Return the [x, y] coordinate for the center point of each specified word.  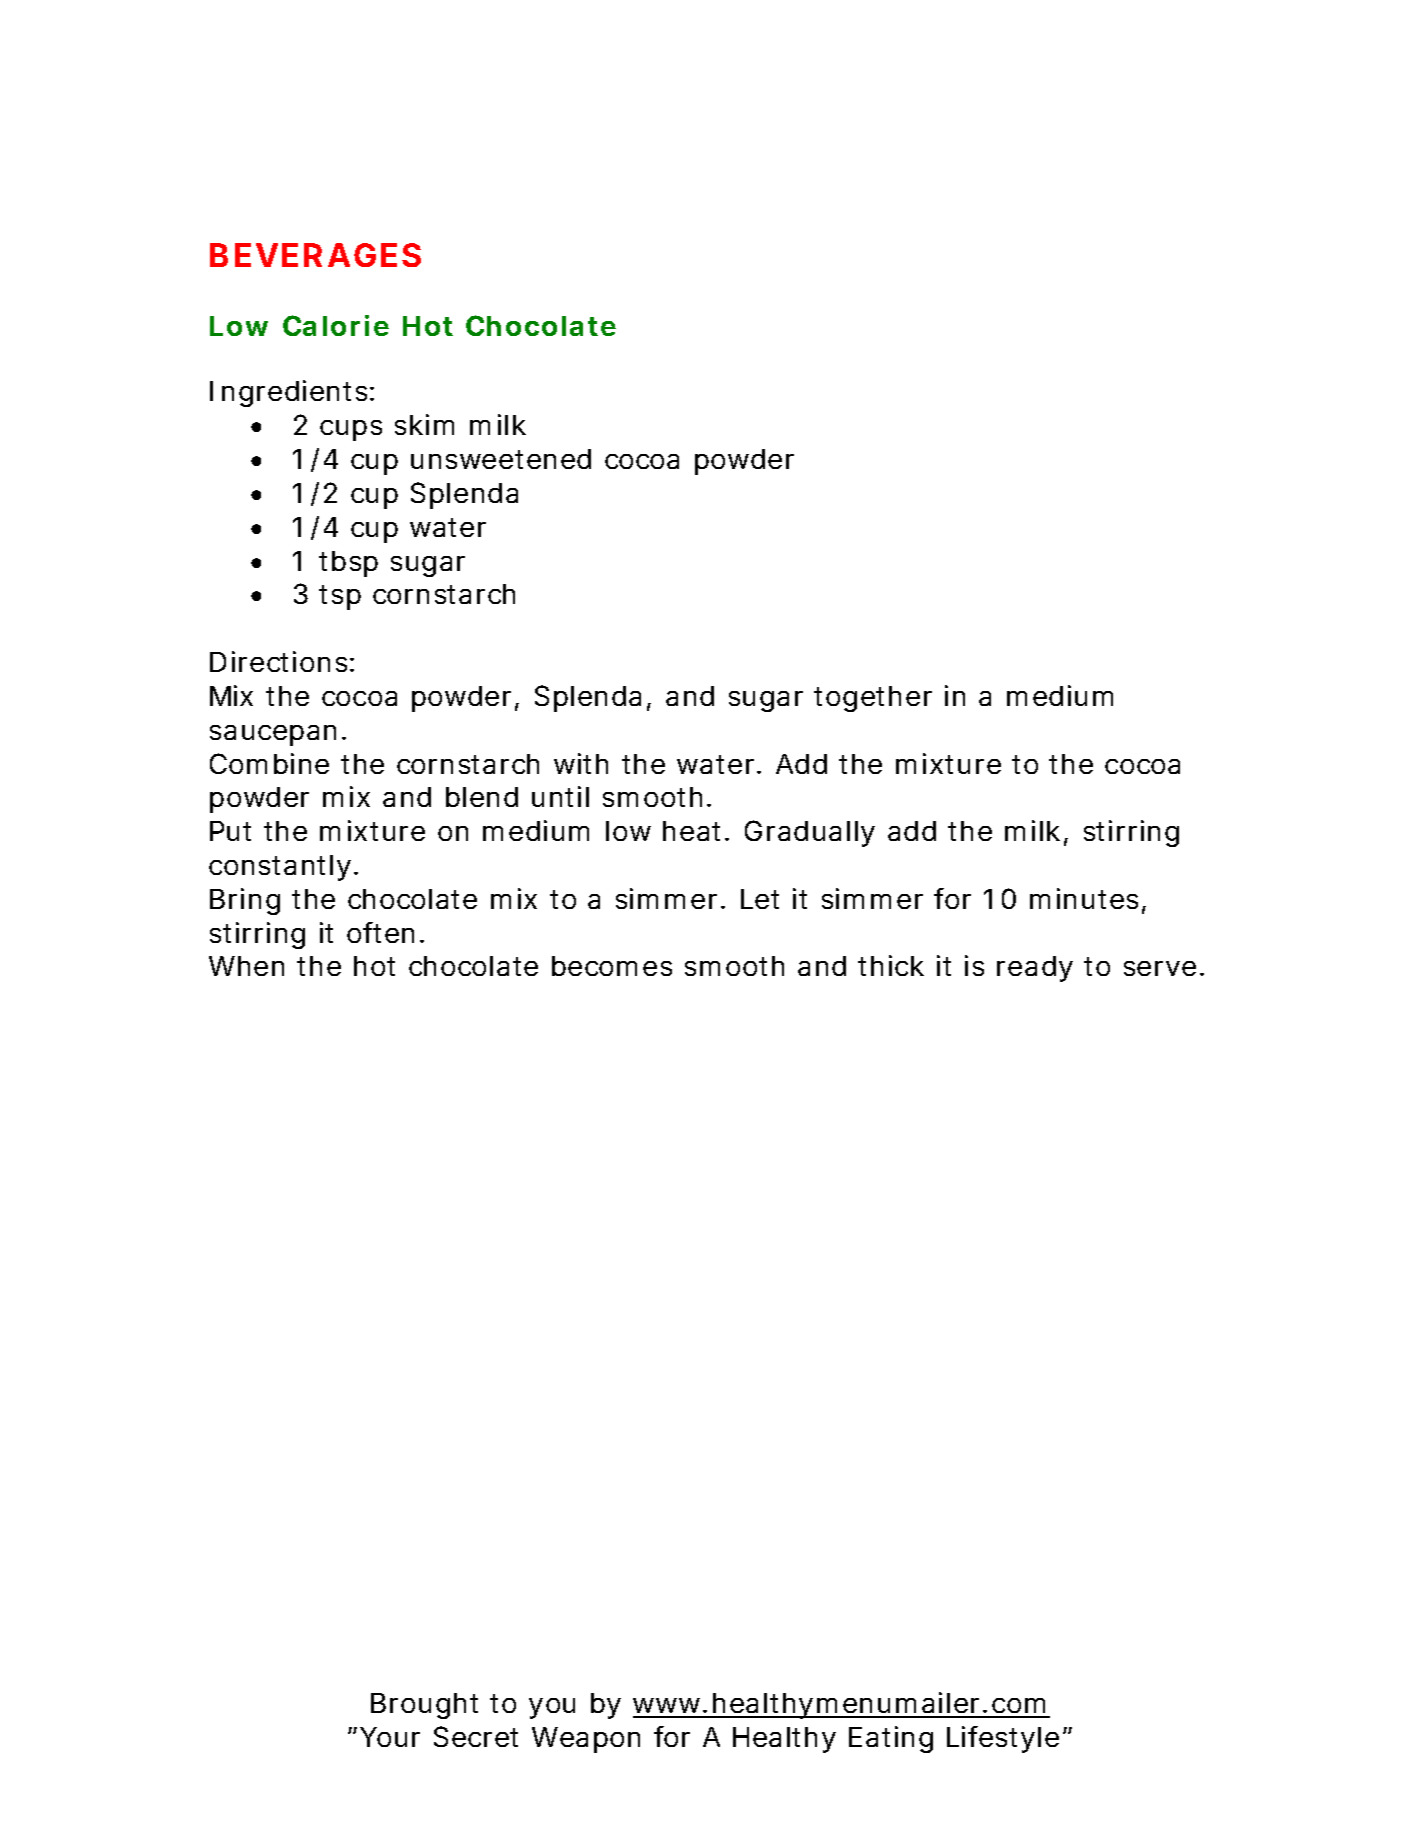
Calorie [336, 325]
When [246, 966]
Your [390, 1737]
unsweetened [501, 459]
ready [1035, 969]
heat [694, 831]
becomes [612, 966]
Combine [269, 763]
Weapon [586, 1740]
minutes [1084, 898]
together [873, 699]
